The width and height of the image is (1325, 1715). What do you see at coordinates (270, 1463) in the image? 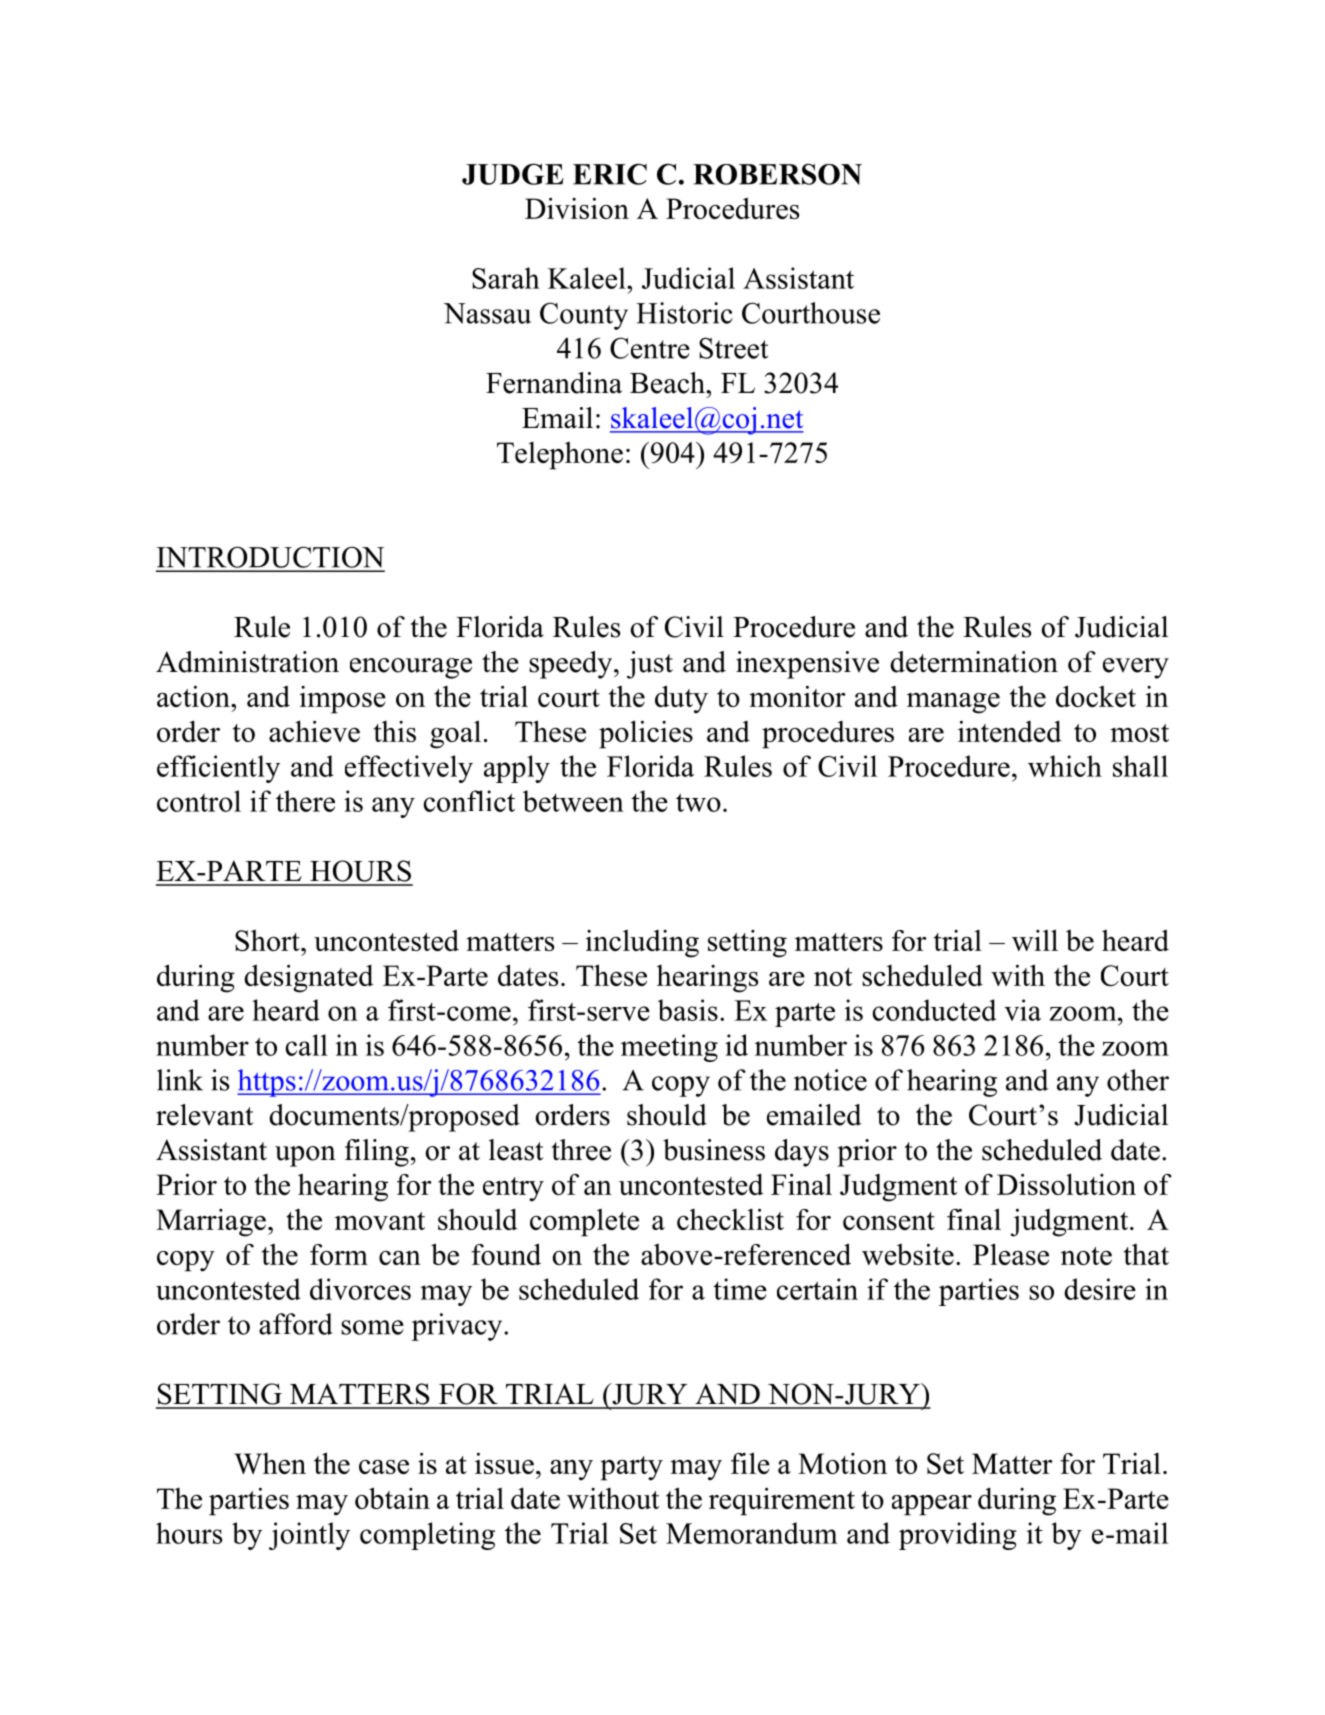
I see `When` at bounding box center [270, 1463].
